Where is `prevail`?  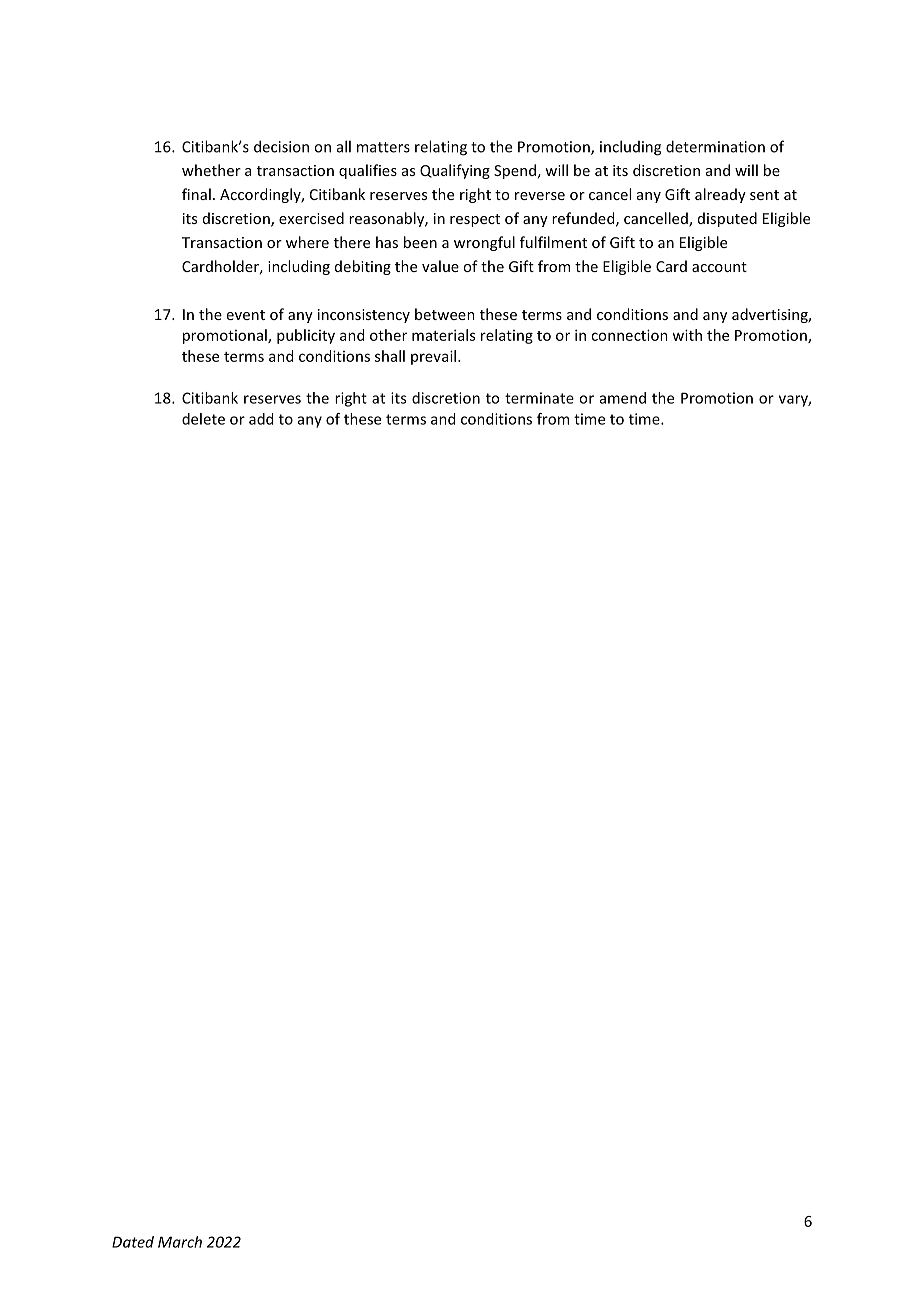 prevail is located at coordinates (433, 357).
